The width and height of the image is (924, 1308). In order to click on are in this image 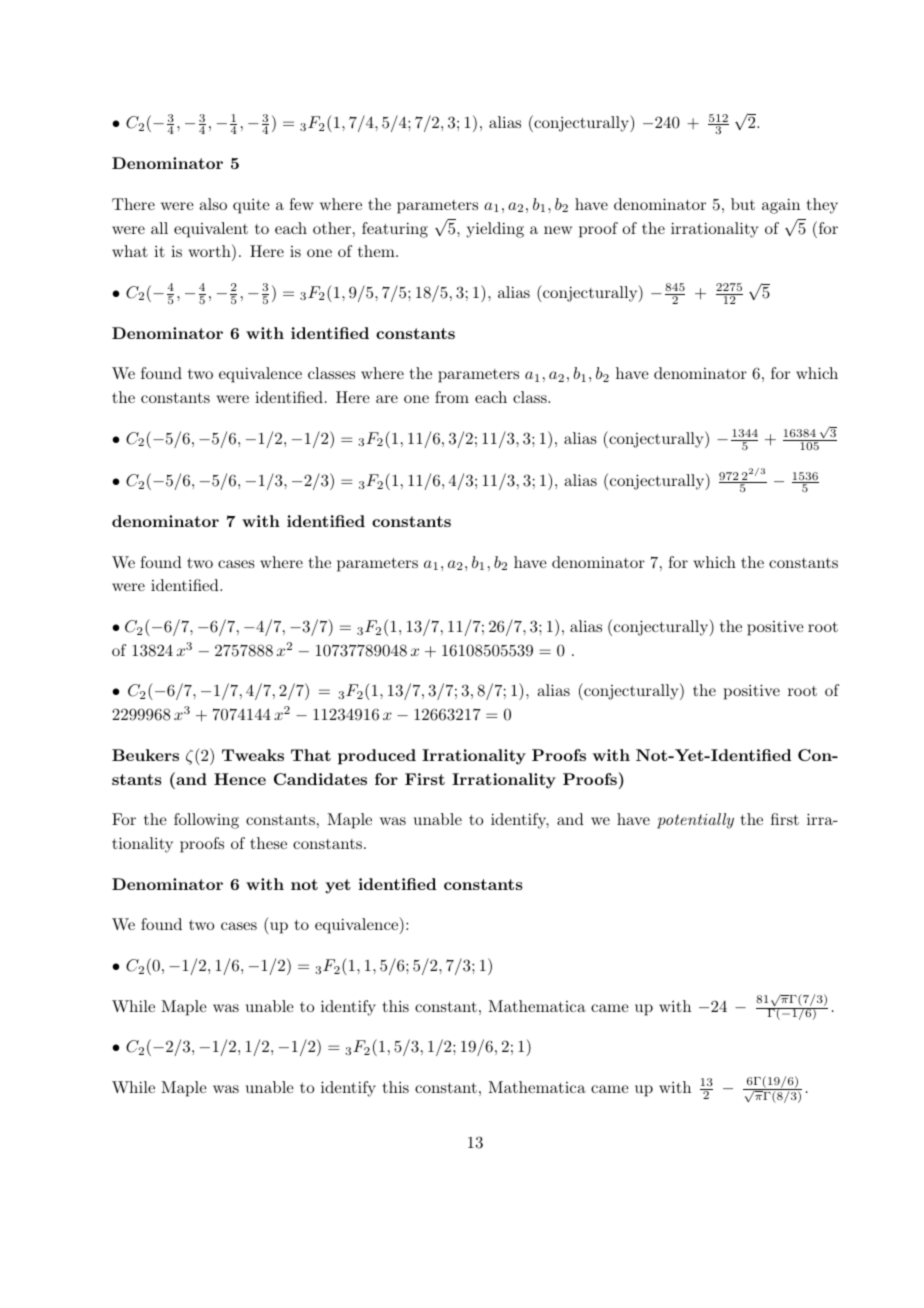, I will do `click(387, 399)`.
